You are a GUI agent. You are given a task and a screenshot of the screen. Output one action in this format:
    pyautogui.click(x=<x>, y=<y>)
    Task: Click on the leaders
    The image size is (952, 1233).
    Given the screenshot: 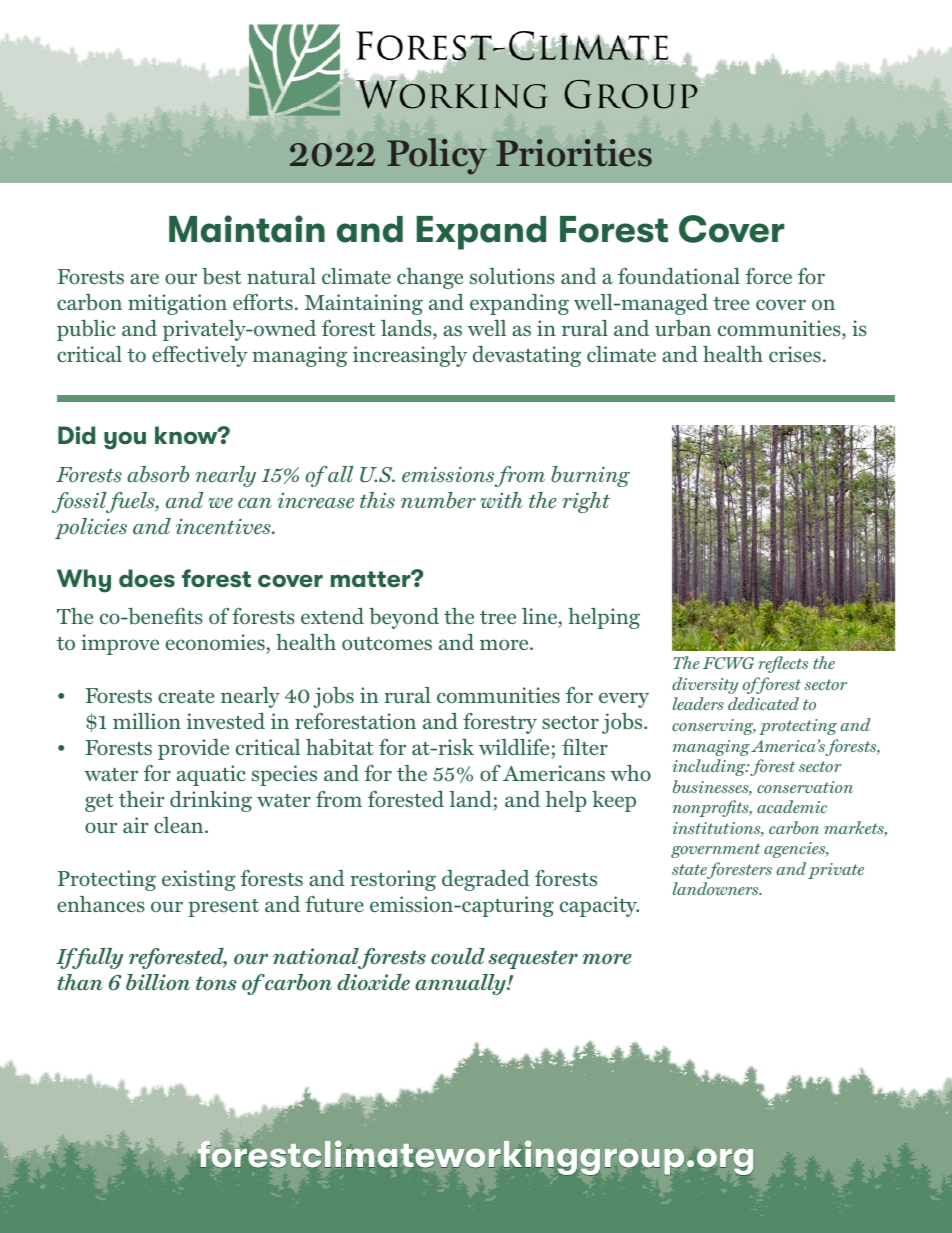 What is the action you would take?
    pyautogui.click(x=698, y=703)
